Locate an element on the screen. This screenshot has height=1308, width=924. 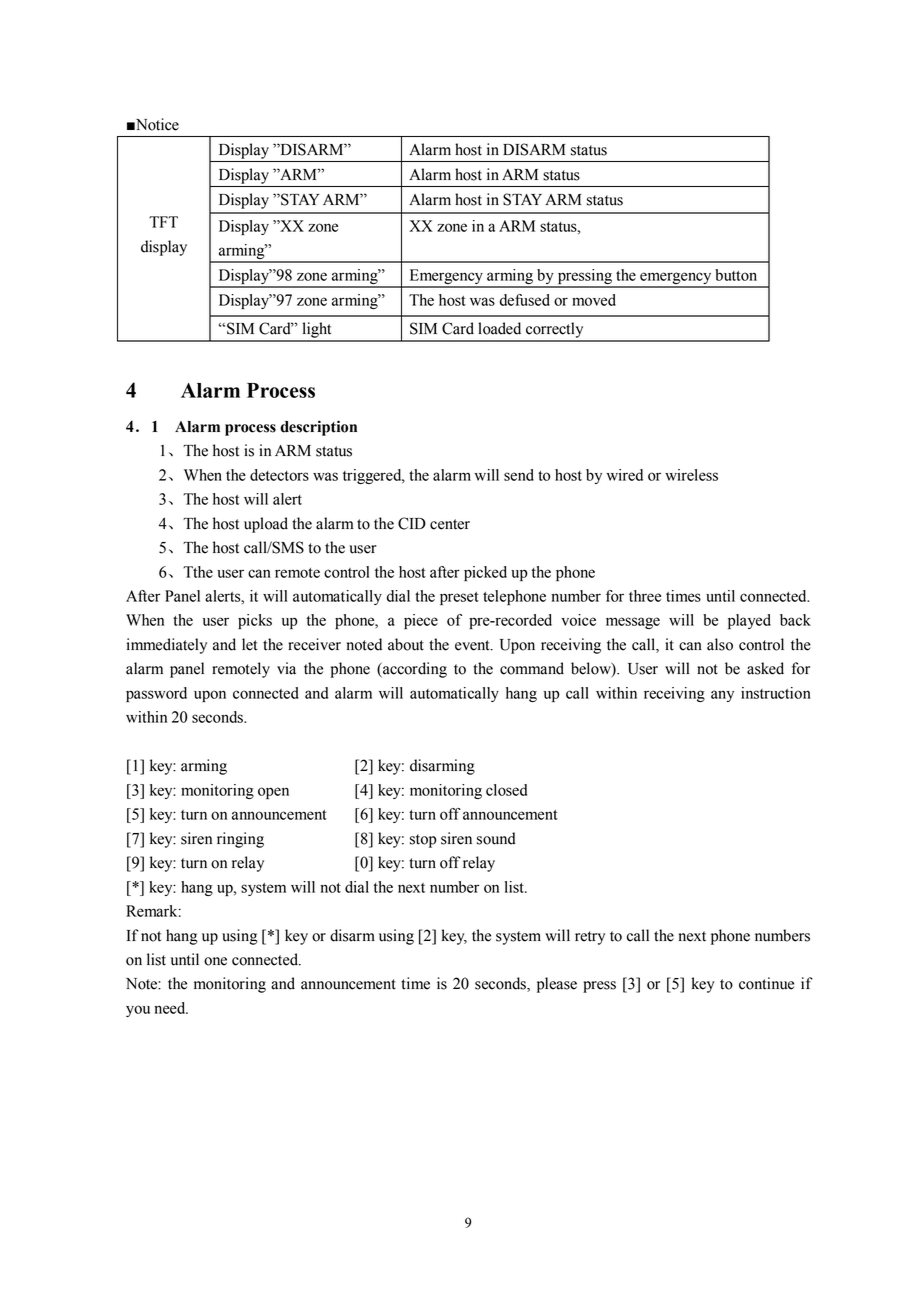
defused is located at coordinates (525, 300).
